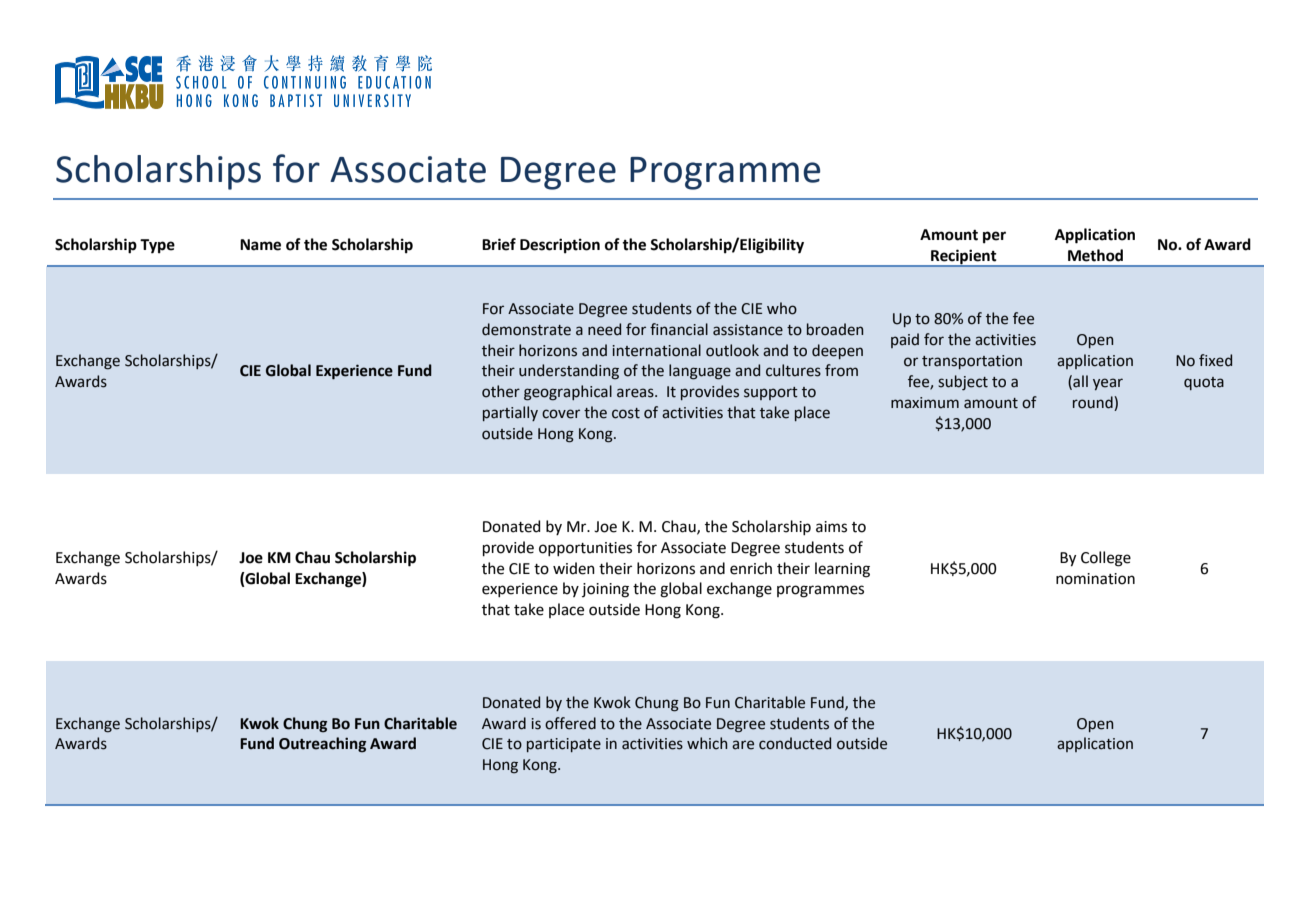 This document has width=1308, height=924. What do you see at coordinates (564, 745) in the document?
I see `participate` at bounding box center [564, 745].
